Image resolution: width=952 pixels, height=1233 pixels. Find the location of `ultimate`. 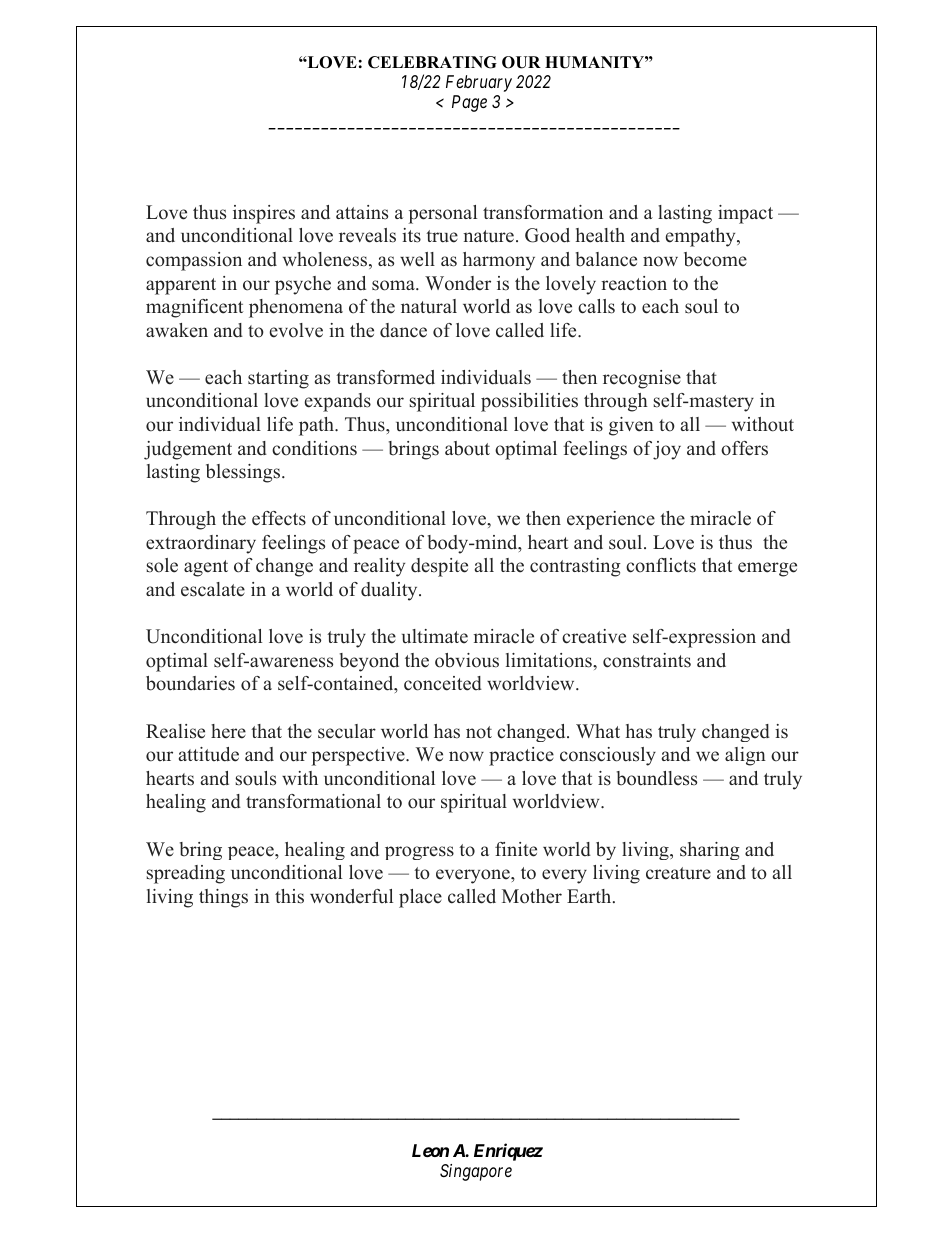

ultimate is located at coordinates (435, 636).
